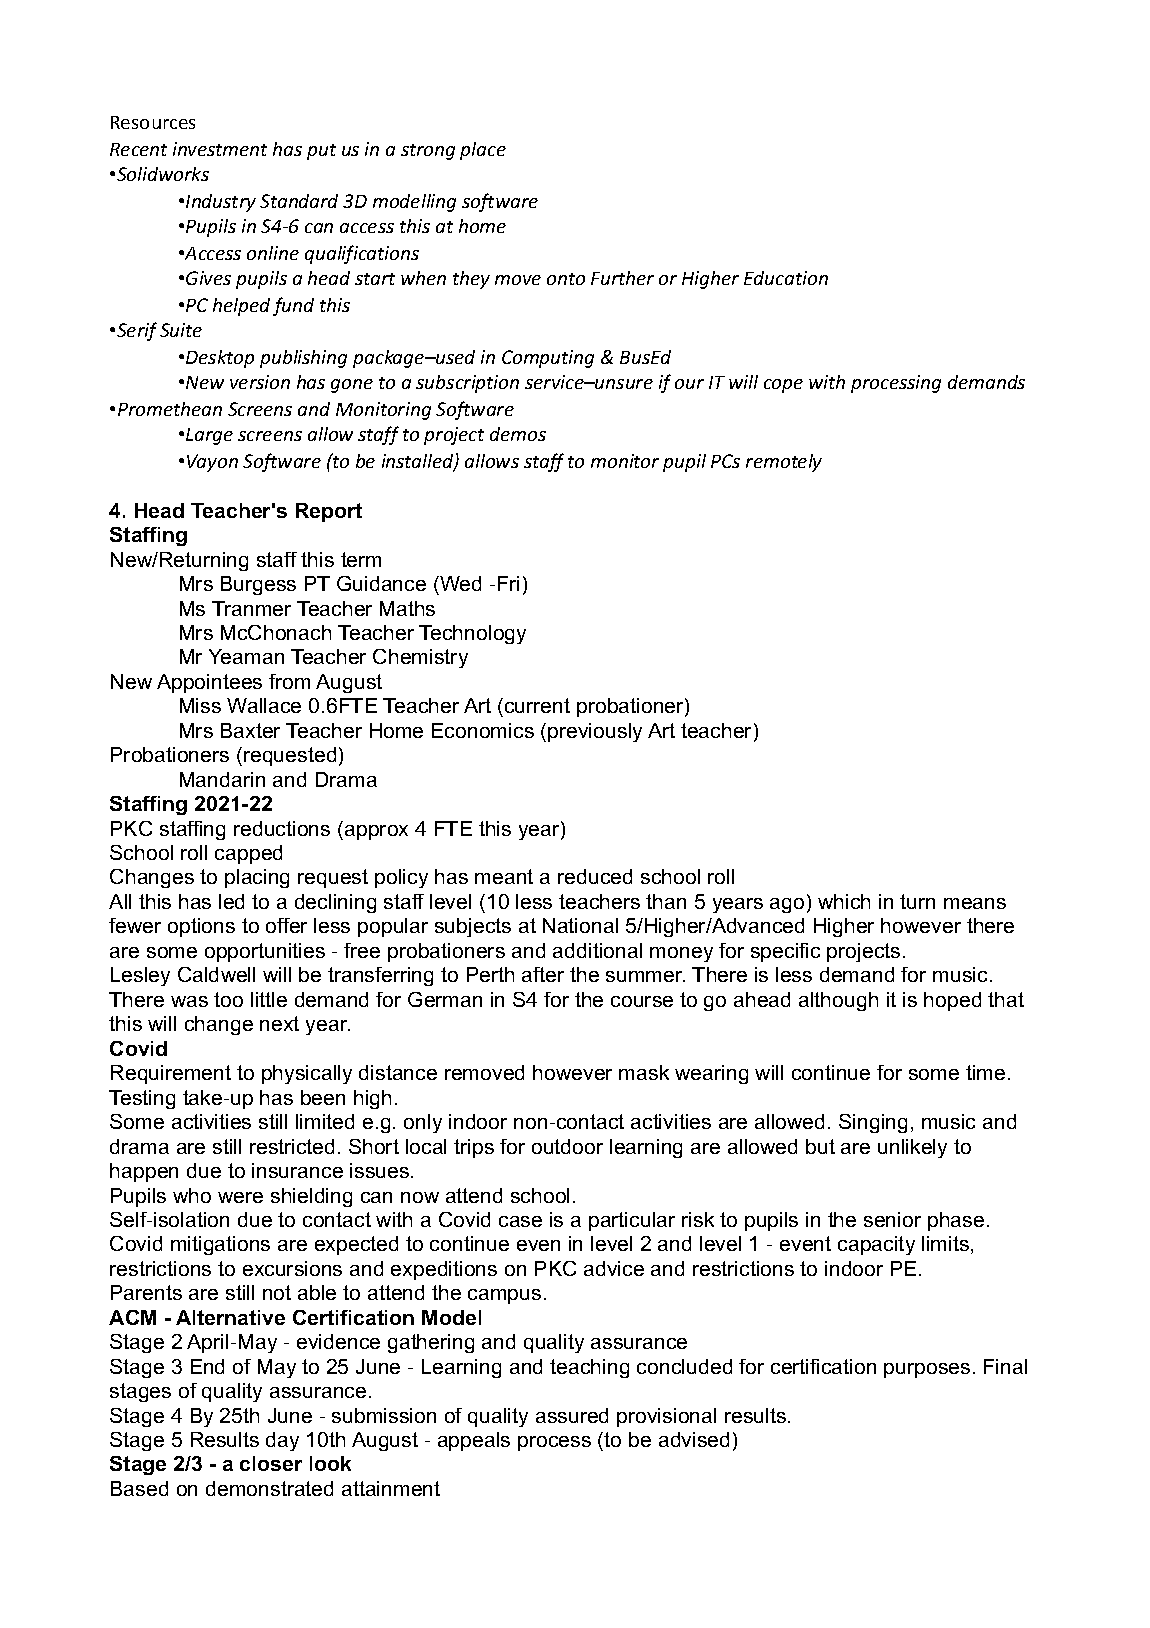 This page has height=1628, width=1150. Describe the element at coordinates (786, 278) in the page. I see `Education` at that location.
